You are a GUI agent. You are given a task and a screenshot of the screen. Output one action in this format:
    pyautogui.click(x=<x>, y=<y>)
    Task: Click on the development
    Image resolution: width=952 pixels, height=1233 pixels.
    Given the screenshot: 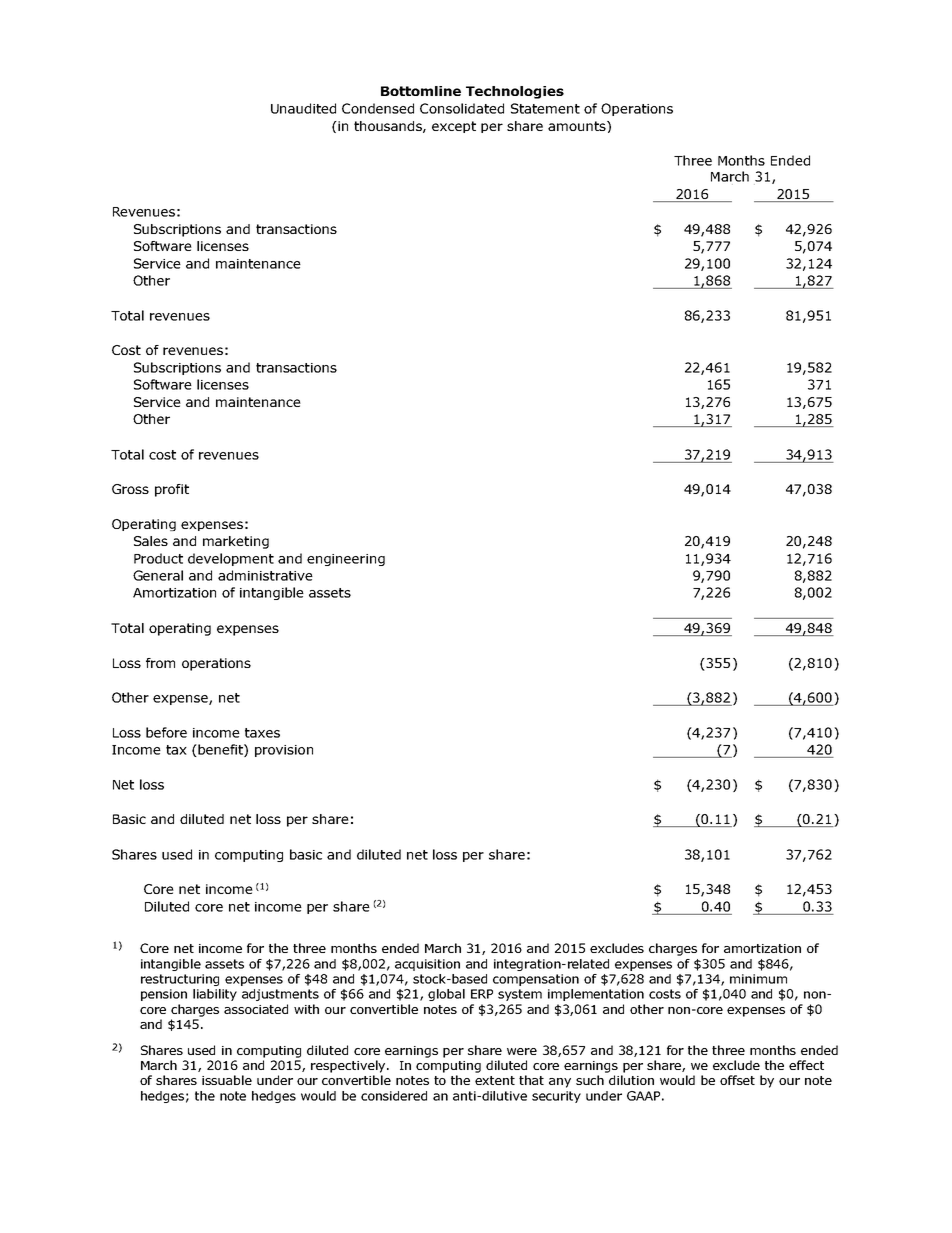 What is the action you would take?
    pyautogui.click(x=231, y=559)
